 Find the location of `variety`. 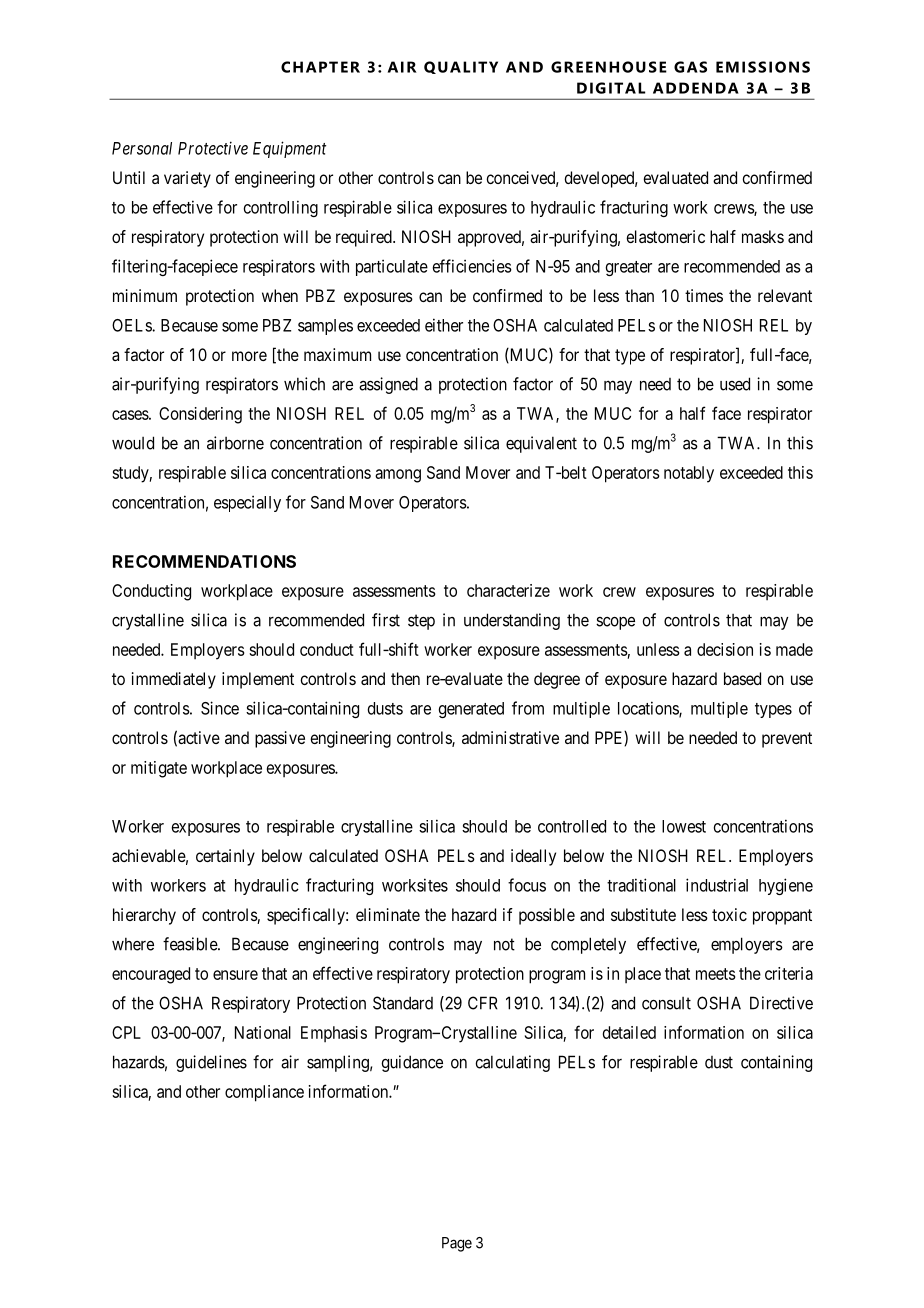

variety is located at coordinates (187, 179).
